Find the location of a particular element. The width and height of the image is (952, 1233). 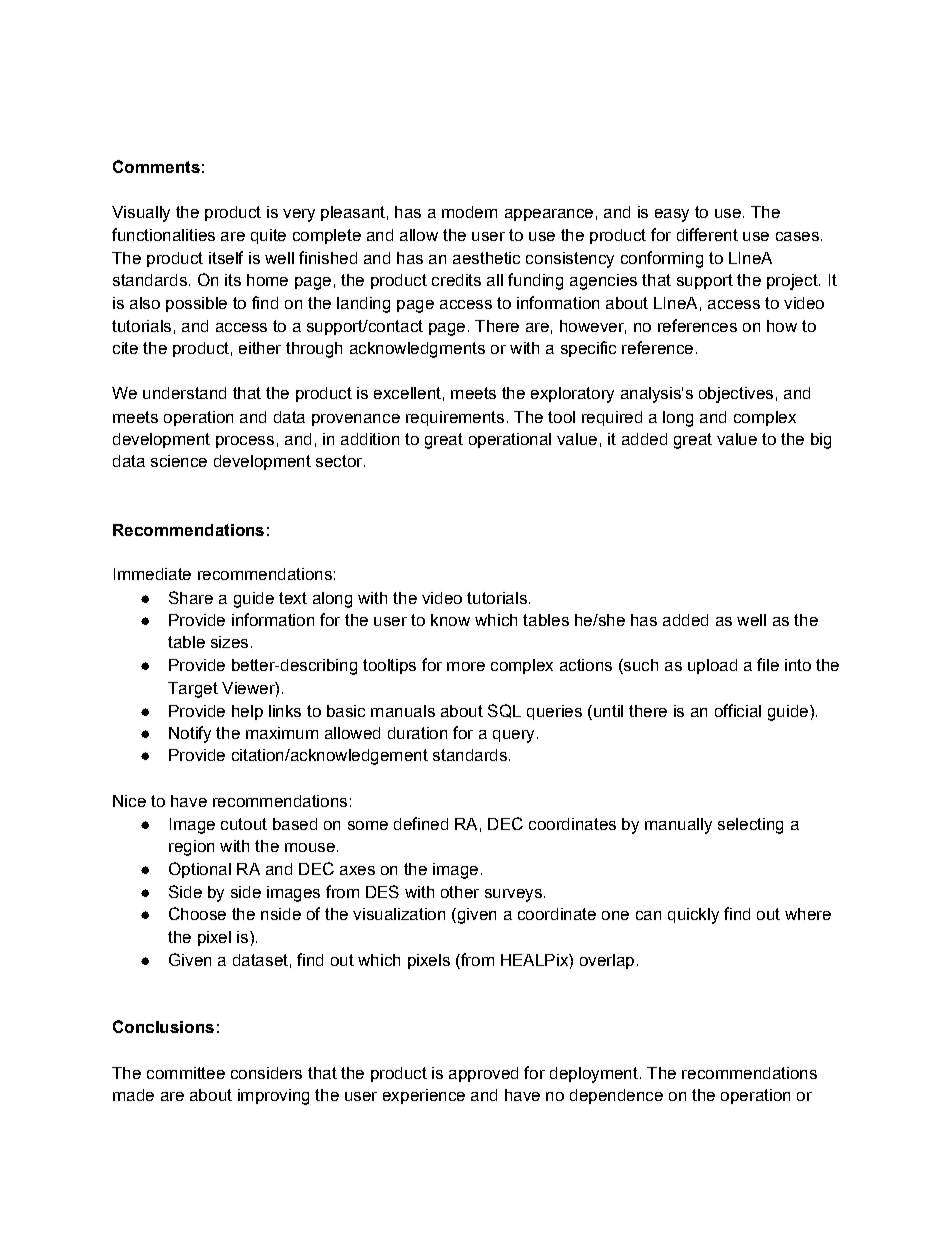

requirements is located at coordinates (455, 418).
